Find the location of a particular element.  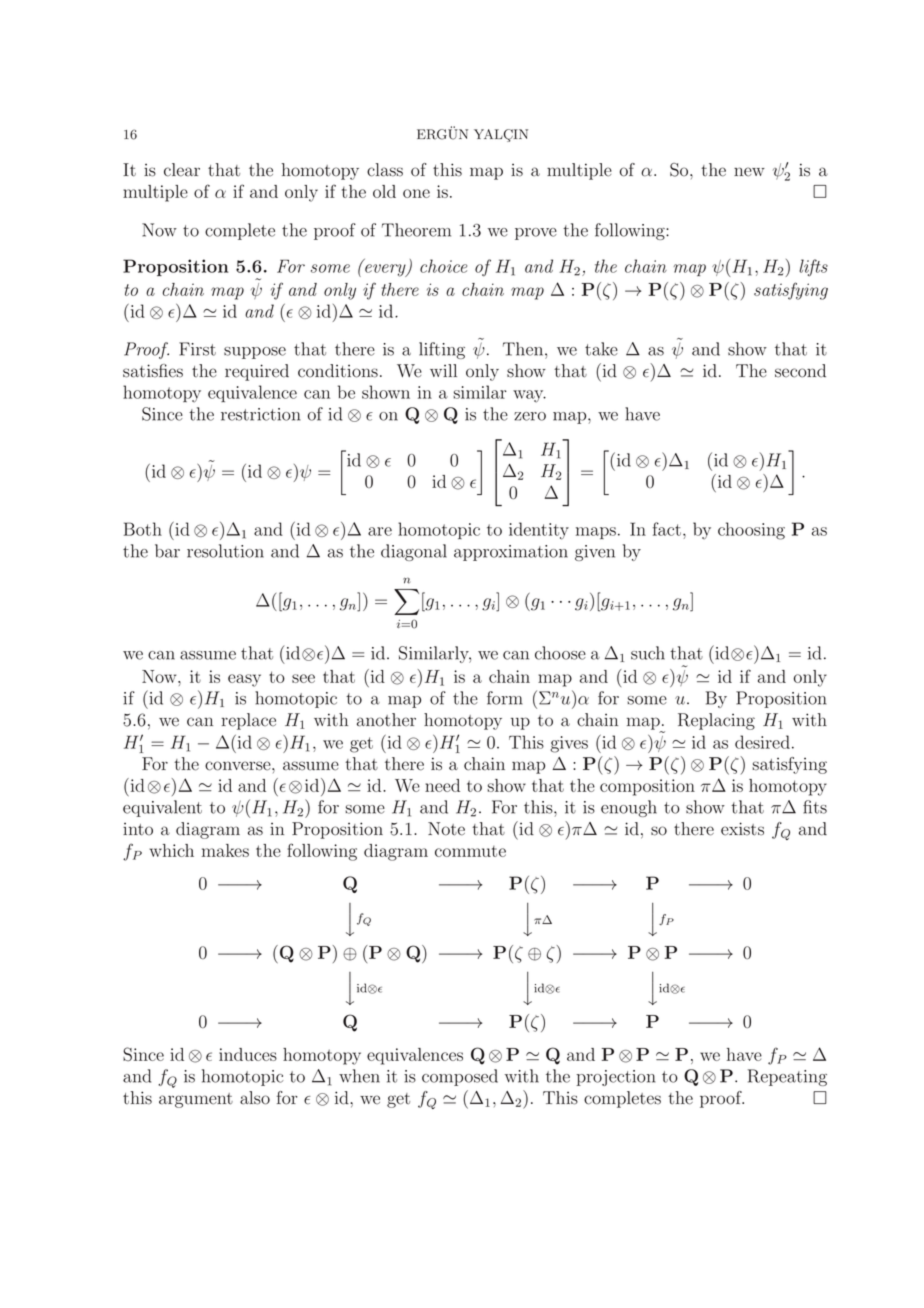

induces is located at coordinates (248, 1054).
